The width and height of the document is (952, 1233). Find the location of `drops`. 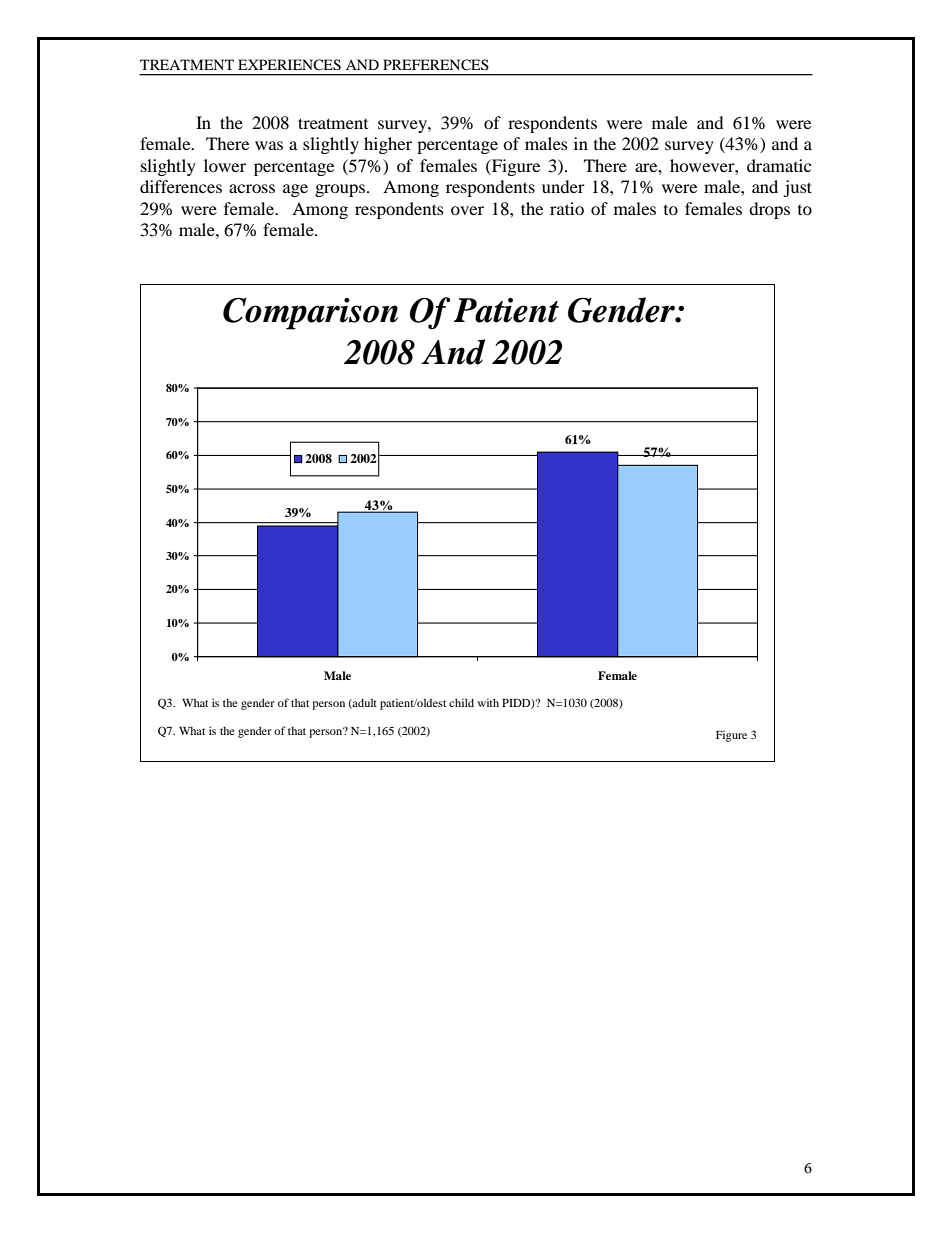

drops is located at coordinates (769, 210).
